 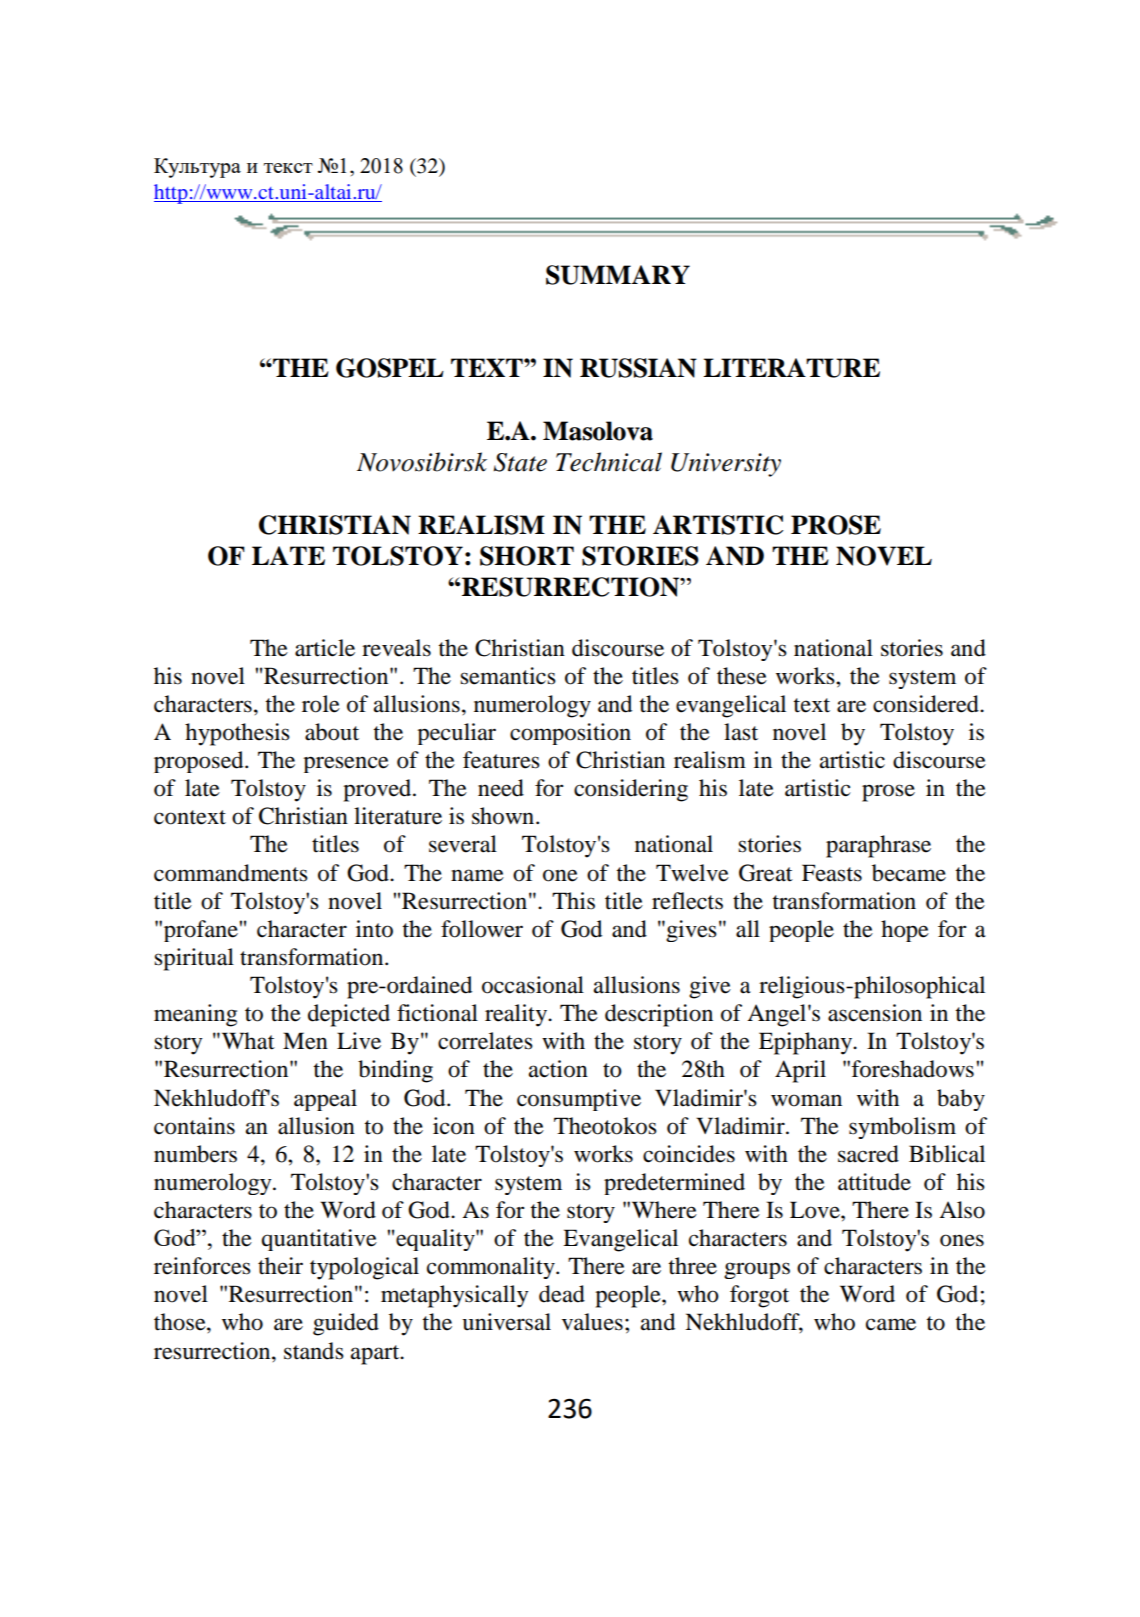 What do you see at coordinates (592, 1322) in the document?
I see `values` at bounding box center [592, 1322].
